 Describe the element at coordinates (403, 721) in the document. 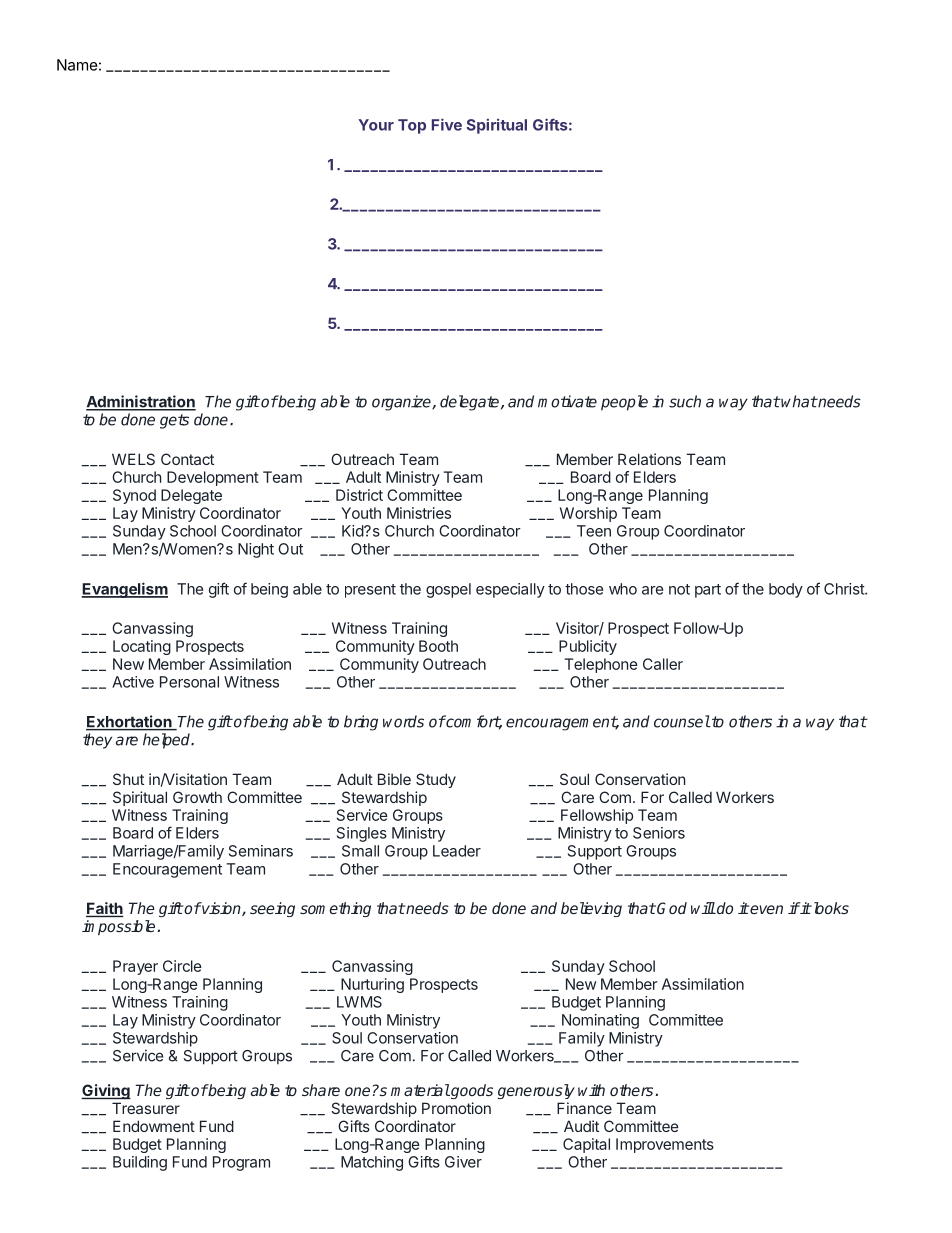

I see `words` at that location.
